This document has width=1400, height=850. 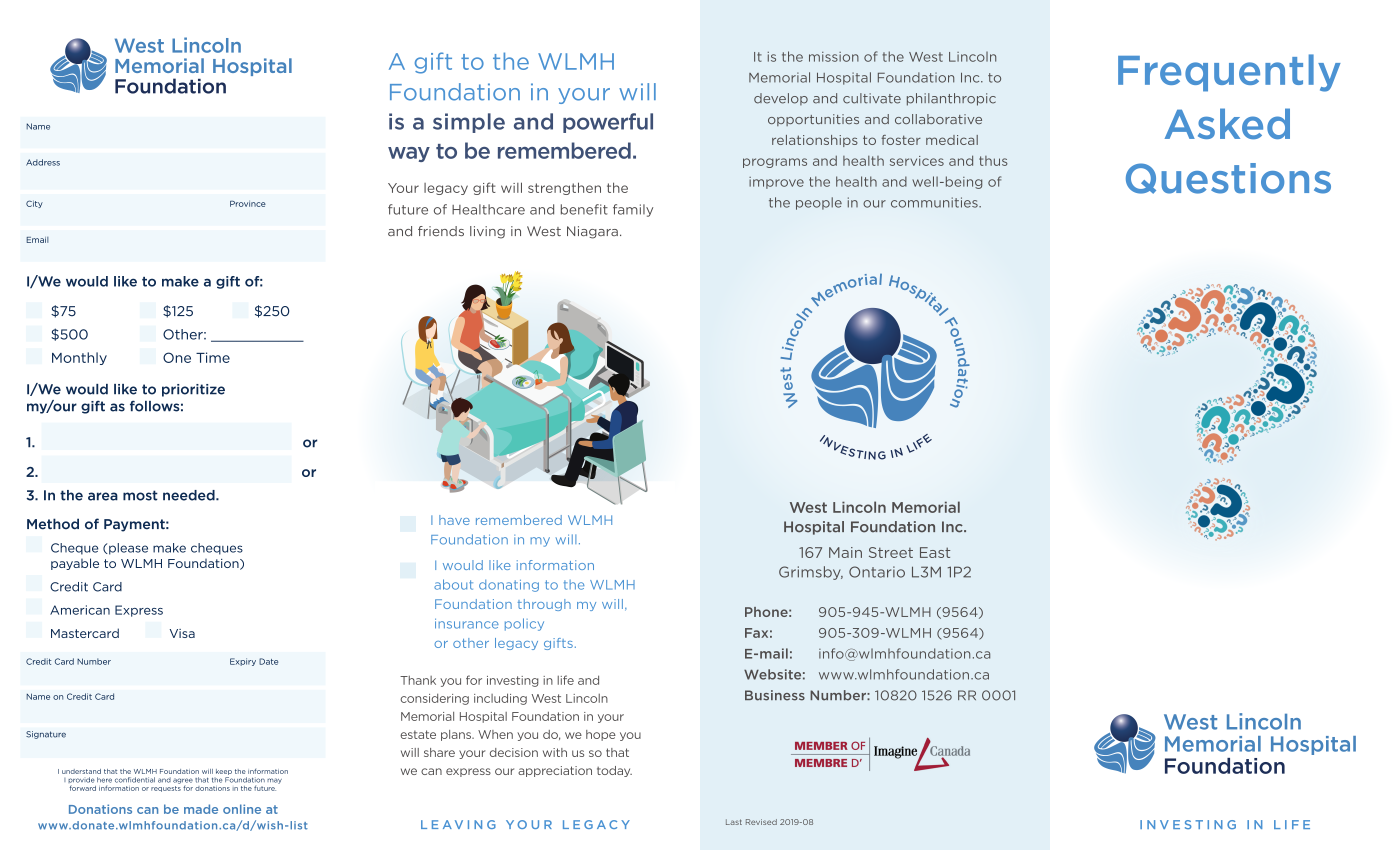 I want to click on have, so click(x=454, y=520).
